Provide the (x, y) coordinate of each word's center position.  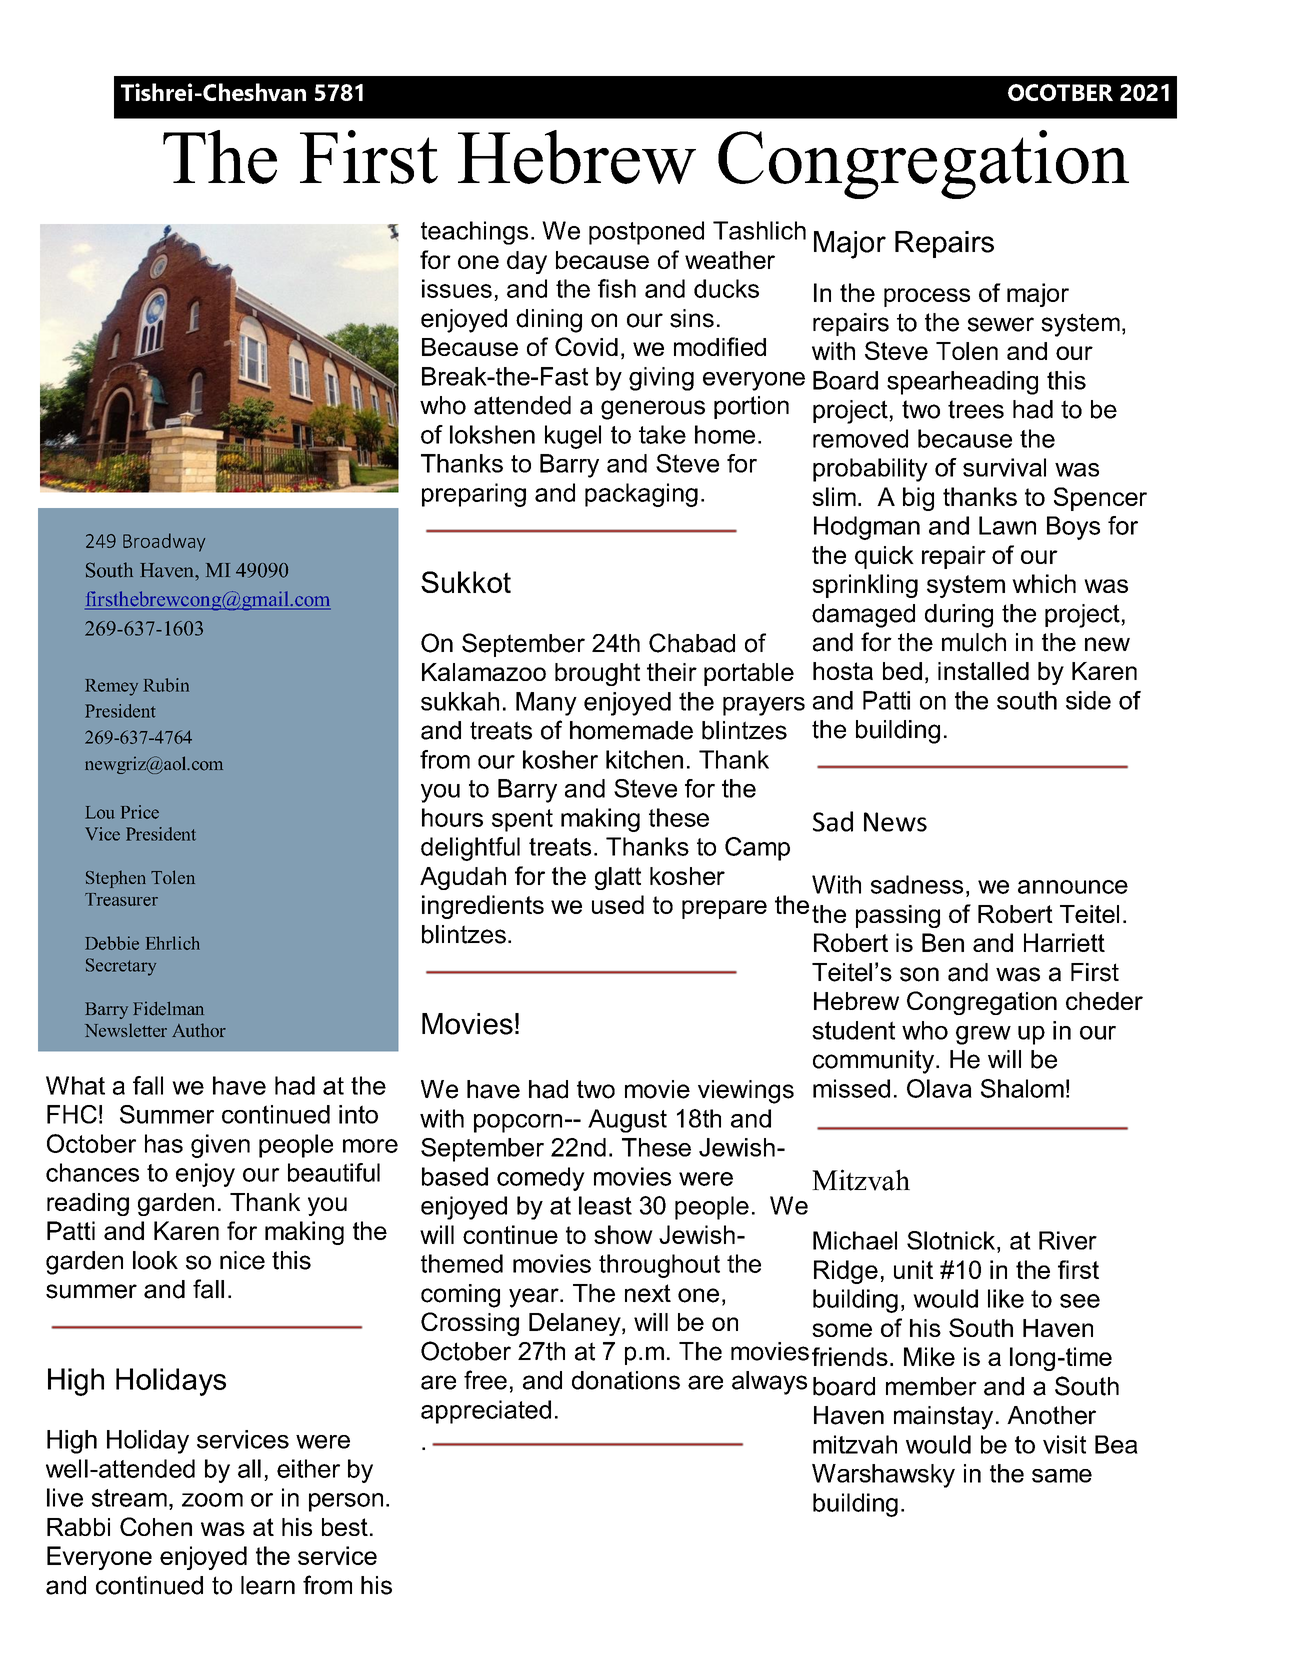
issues (457, 288)
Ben (943, 942)
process (927, 297)
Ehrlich (173, 943)
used (618, 904)
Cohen (156, 1526)
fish (617, 288)
